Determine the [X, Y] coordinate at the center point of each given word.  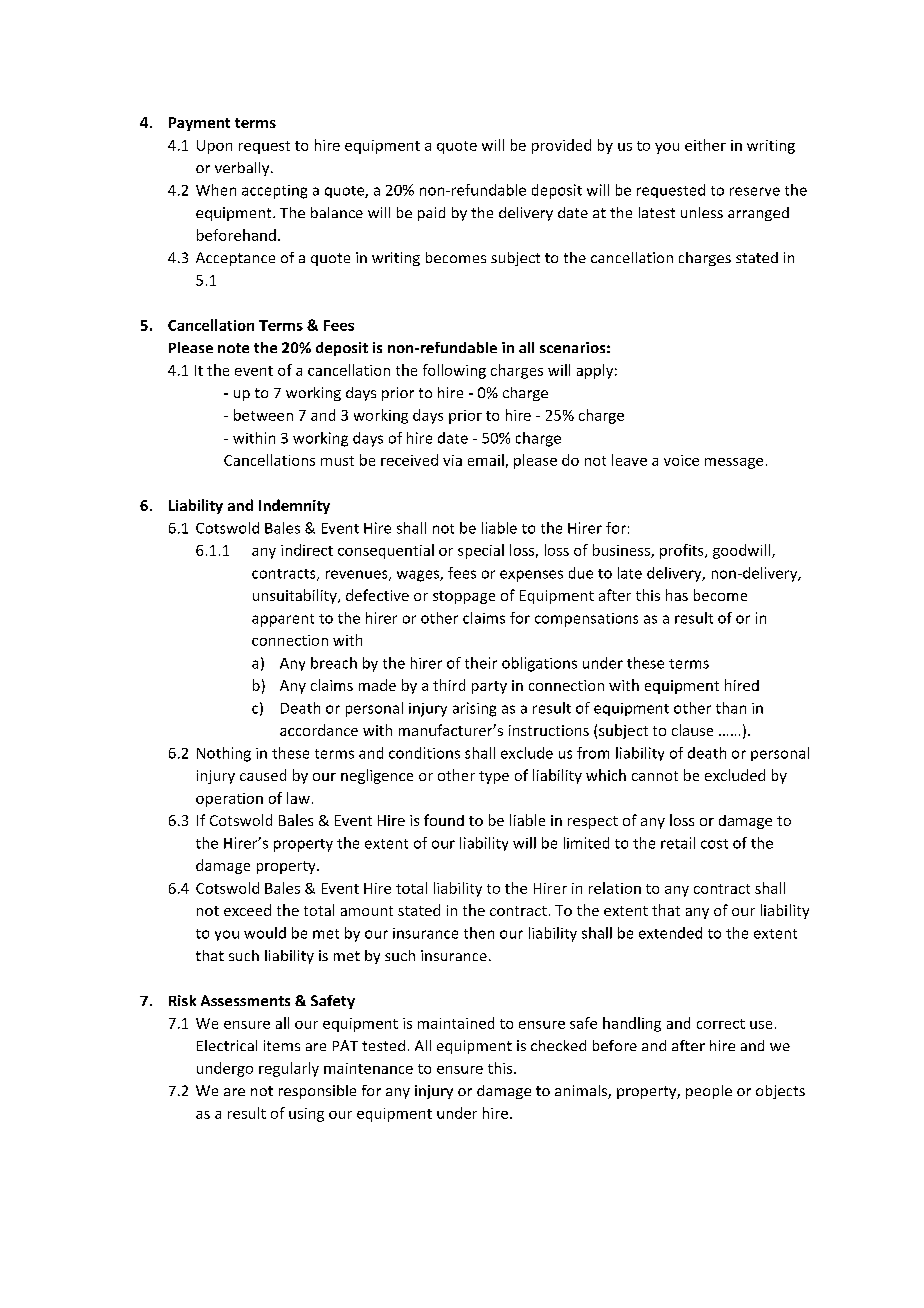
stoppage [464, 597]
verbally [243, 169]
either [705, 145]
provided [561, 146]
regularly [289, 1069]
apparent [283, 620]
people [709, 1092]
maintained [456, 1023]
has [677, 595]
